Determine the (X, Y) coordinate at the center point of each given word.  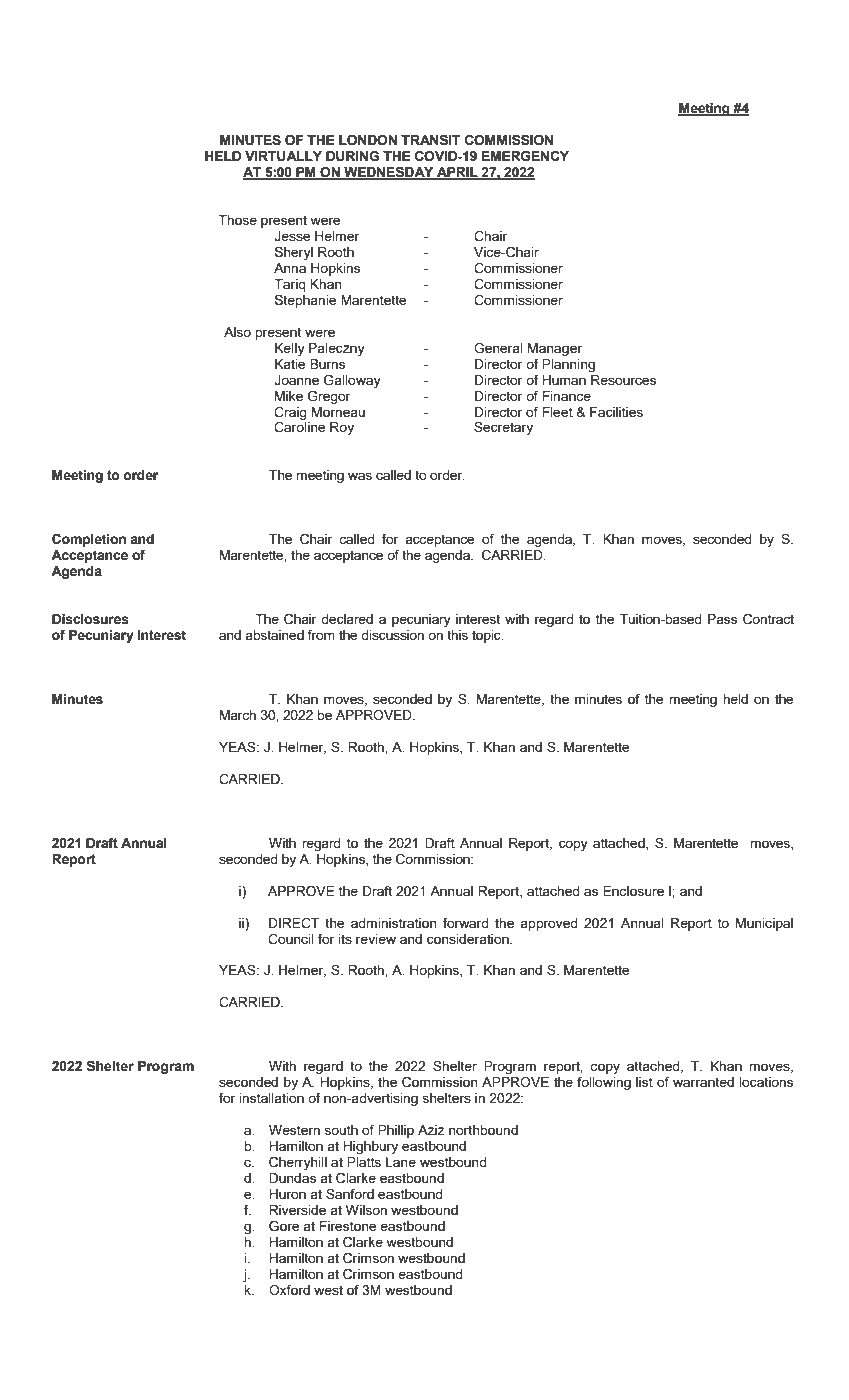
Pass (722, 619)
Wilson (366, 1210)
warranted (703, 1082)
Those (237, 220)
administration (394, 923)
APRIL (457, 173)
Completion (89, 540)
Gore (284, 1226)
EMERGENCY (525, 156)
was (360, 476)
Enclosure (633, 891)
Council (291, 939)
